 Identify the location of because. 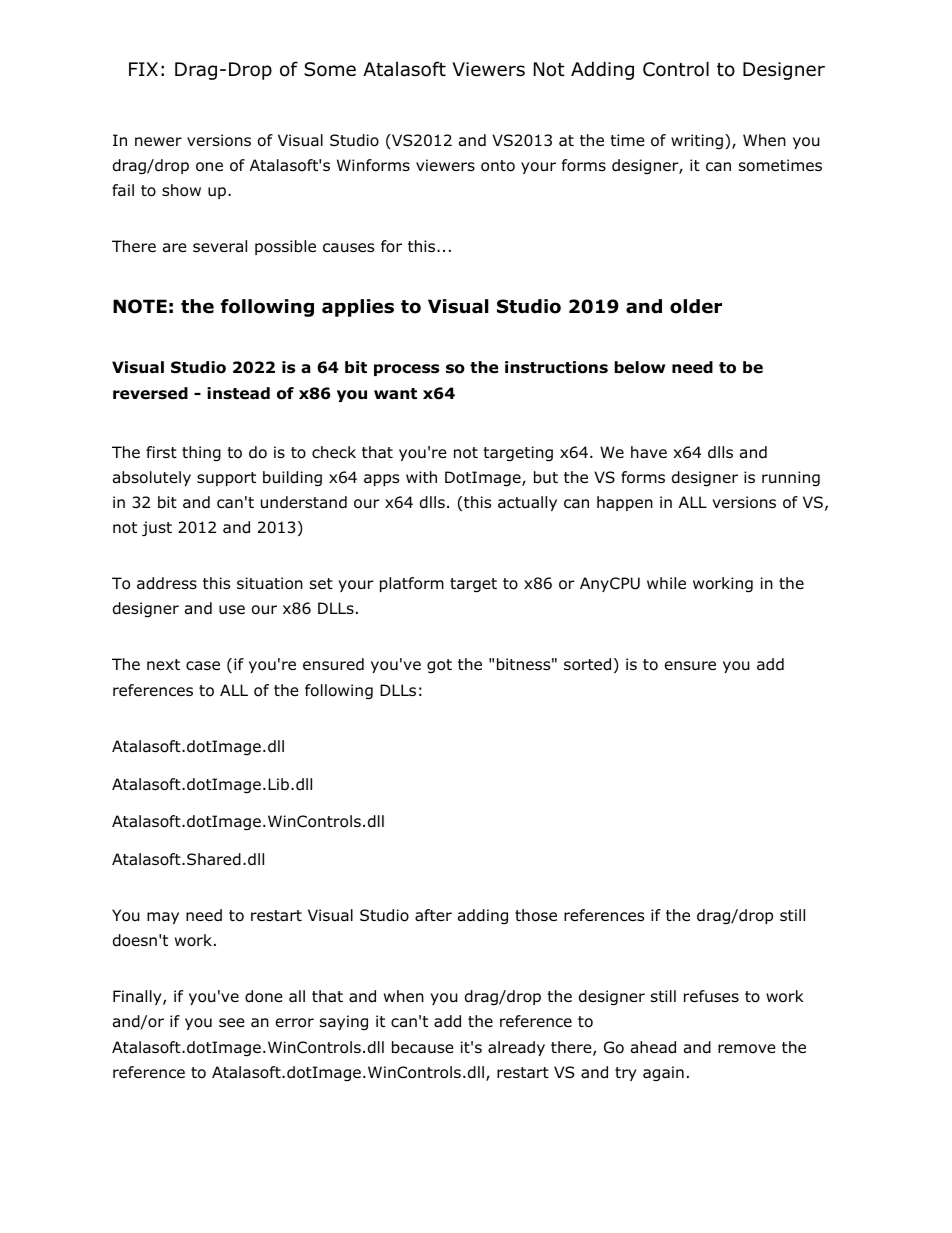
(423, 1047).
